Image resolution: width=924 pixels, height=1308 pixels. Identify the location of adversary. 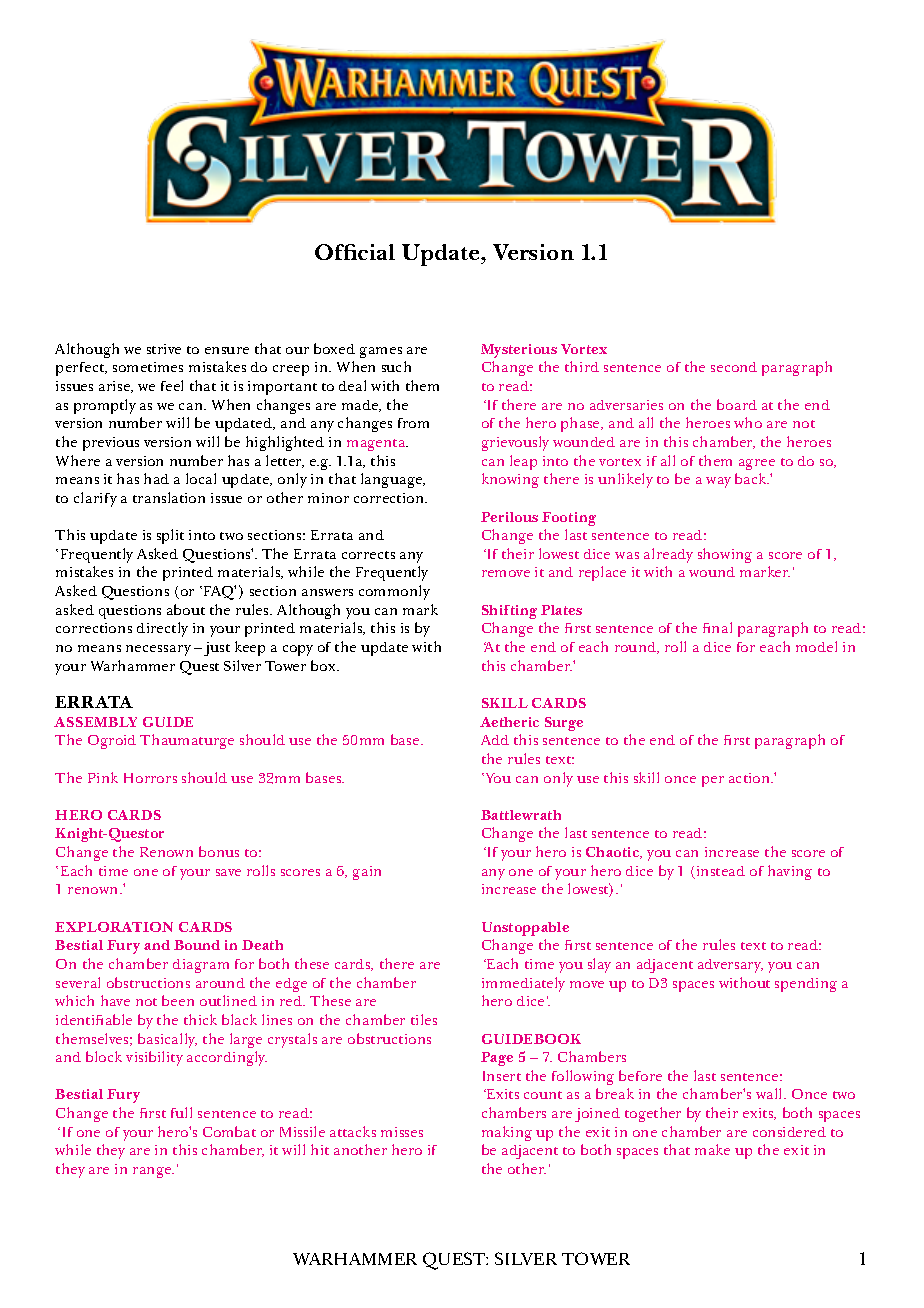
(730, 966).
